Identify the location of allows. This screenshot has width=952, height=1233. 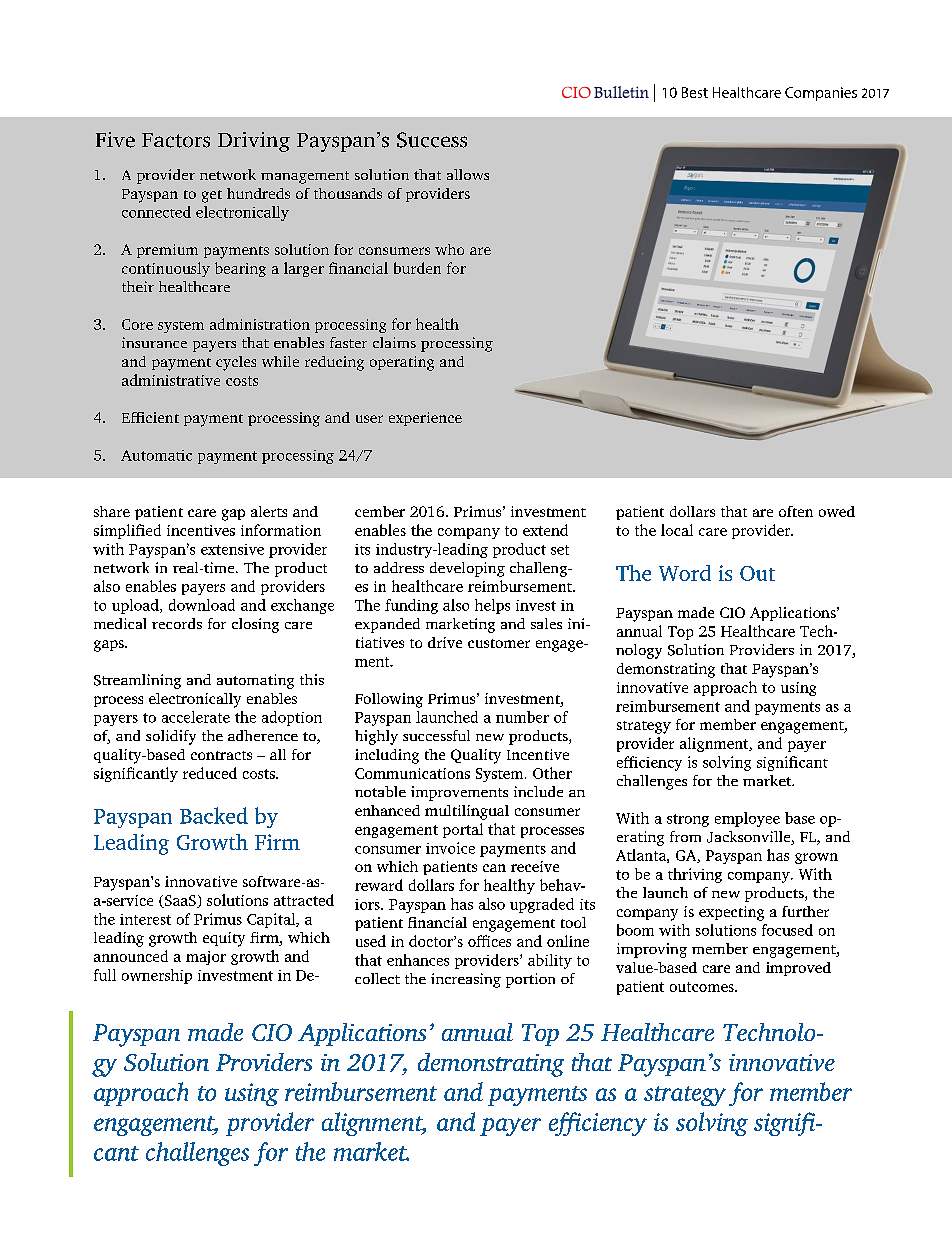
(468, 174).
